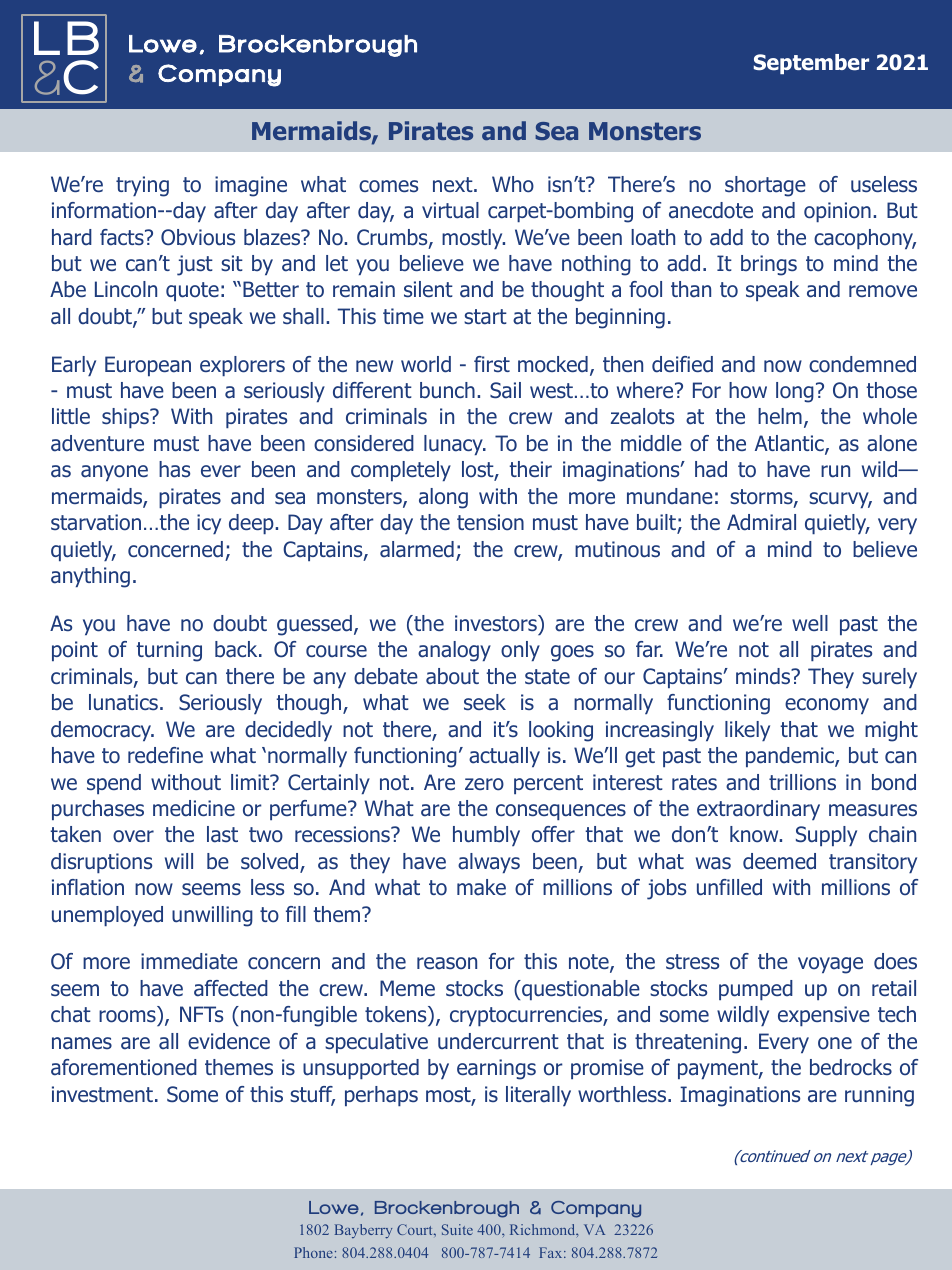 The image size is (952, 1270). Describe the element at coordinates (879, 1096) in the page. I see `running` at that location.
